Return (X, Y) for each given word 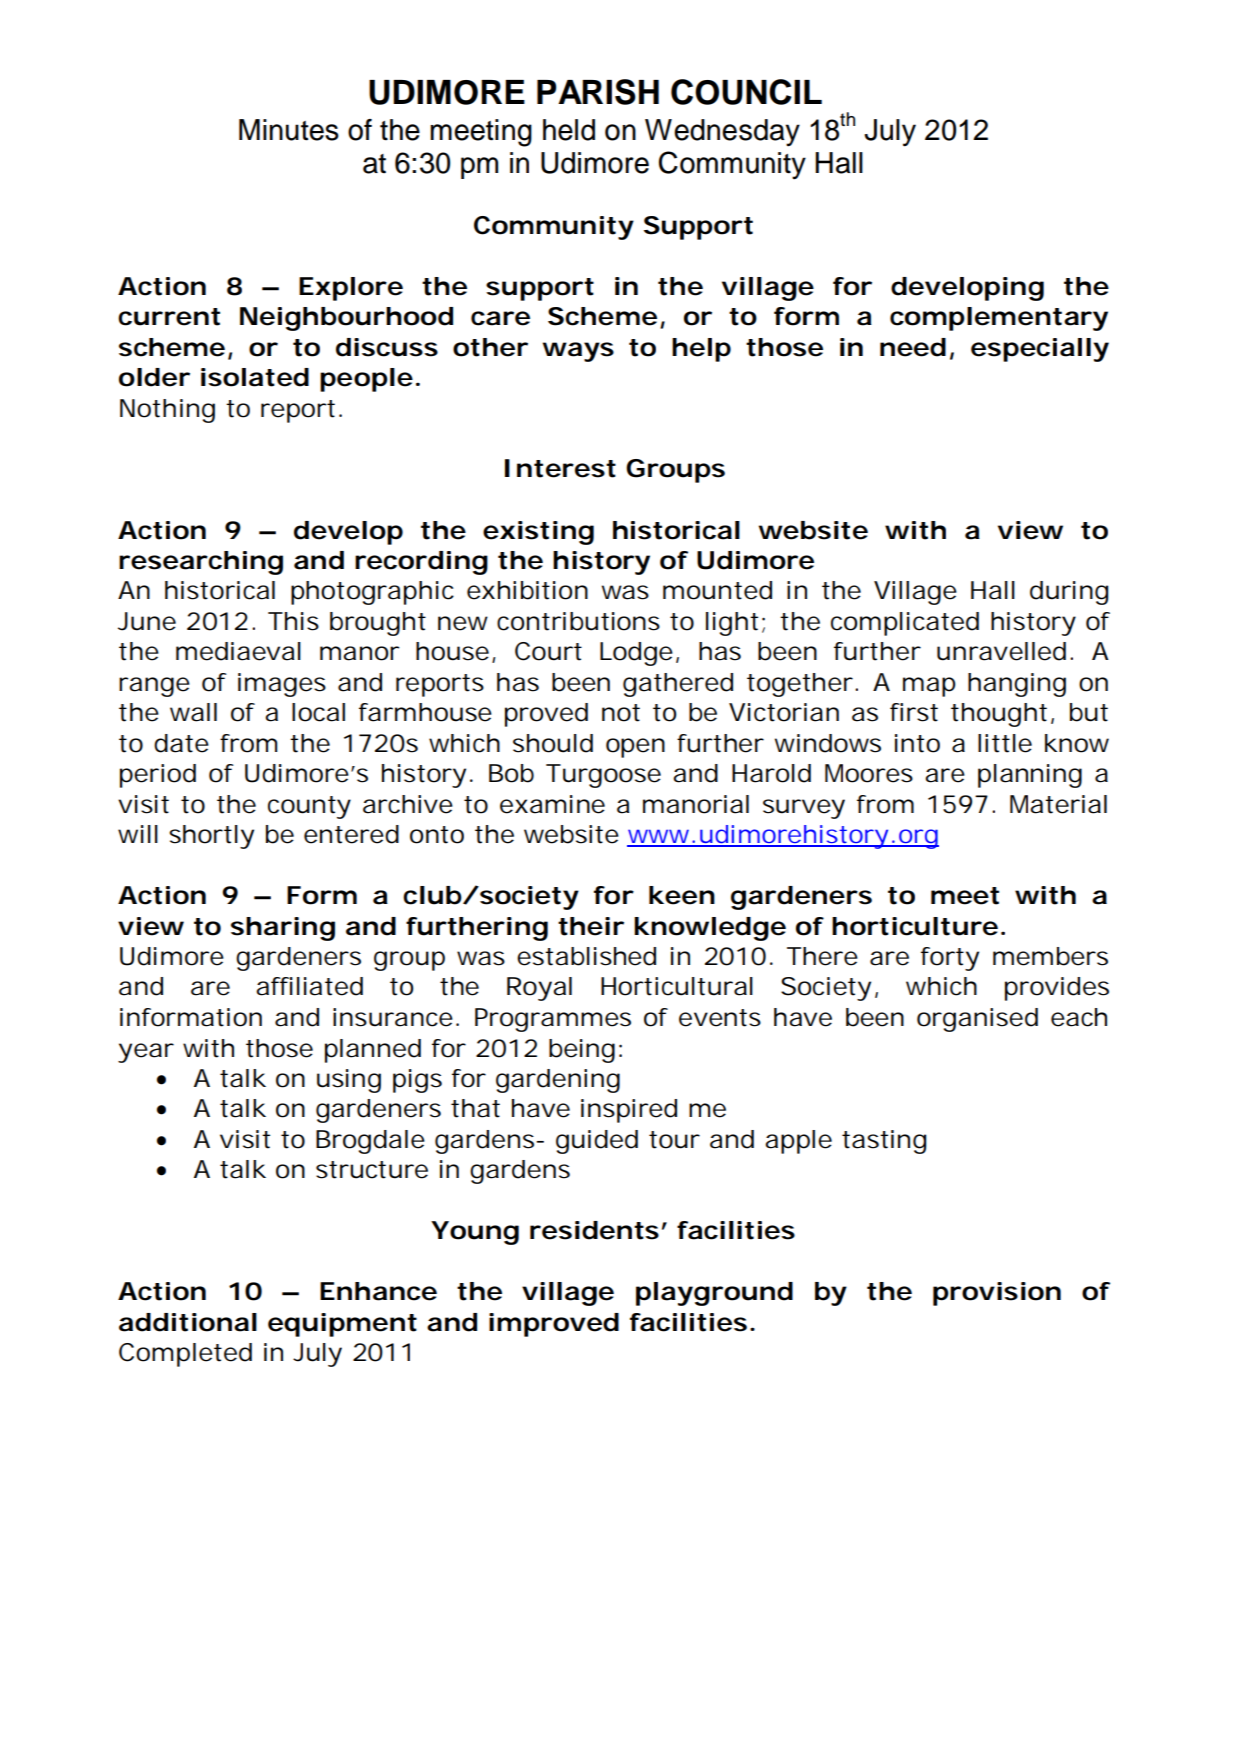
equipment (342, 1325)
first (914, 712)
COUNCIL (746, 92)
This (293, 621)
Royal (539, 989)
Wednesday (722, 133)
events (720, 1018)
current (169, 317)
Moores (869, 773)
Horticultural (677, 986)
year (146, 1053)
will (138, 834)
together (800, 685)
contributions (578, 621)
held (569, 130)
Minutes (289, 130)
